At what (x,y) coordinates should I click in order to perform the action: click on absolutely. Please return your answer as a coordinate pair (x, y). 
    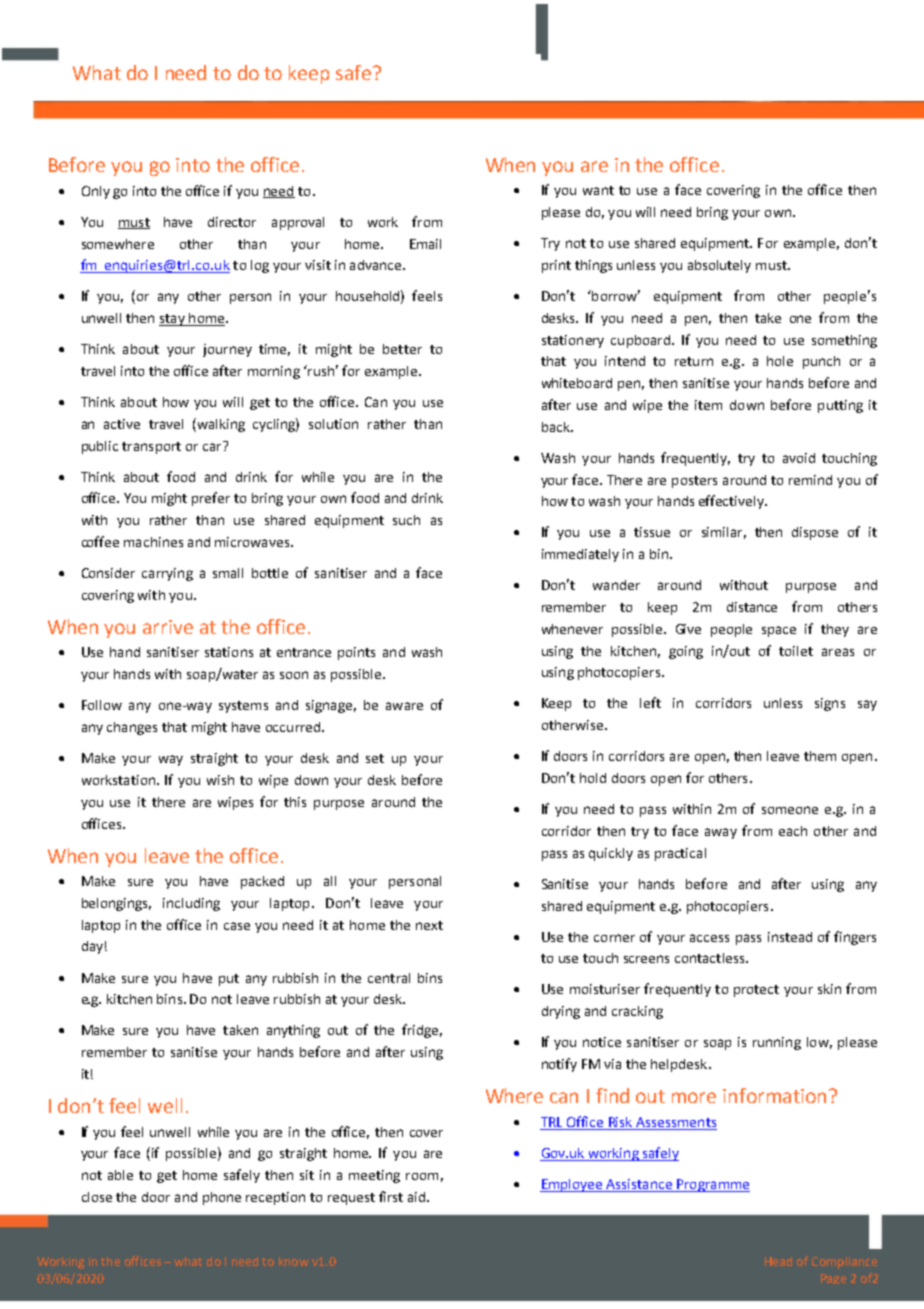
    Looking at the image, I should click on (719, 266).
